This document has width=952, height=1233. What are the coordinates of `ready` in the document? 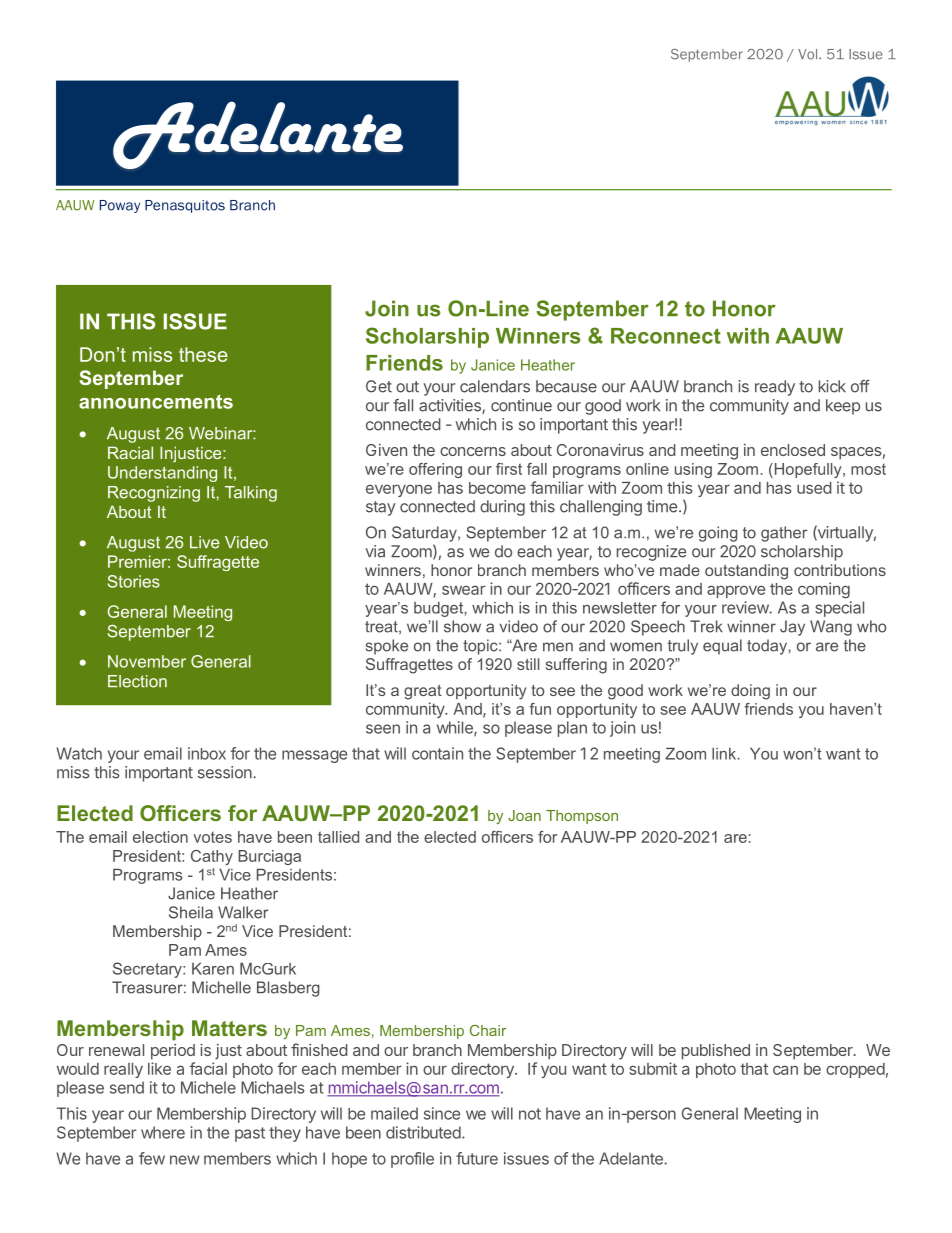 It's located at (775, 388).
